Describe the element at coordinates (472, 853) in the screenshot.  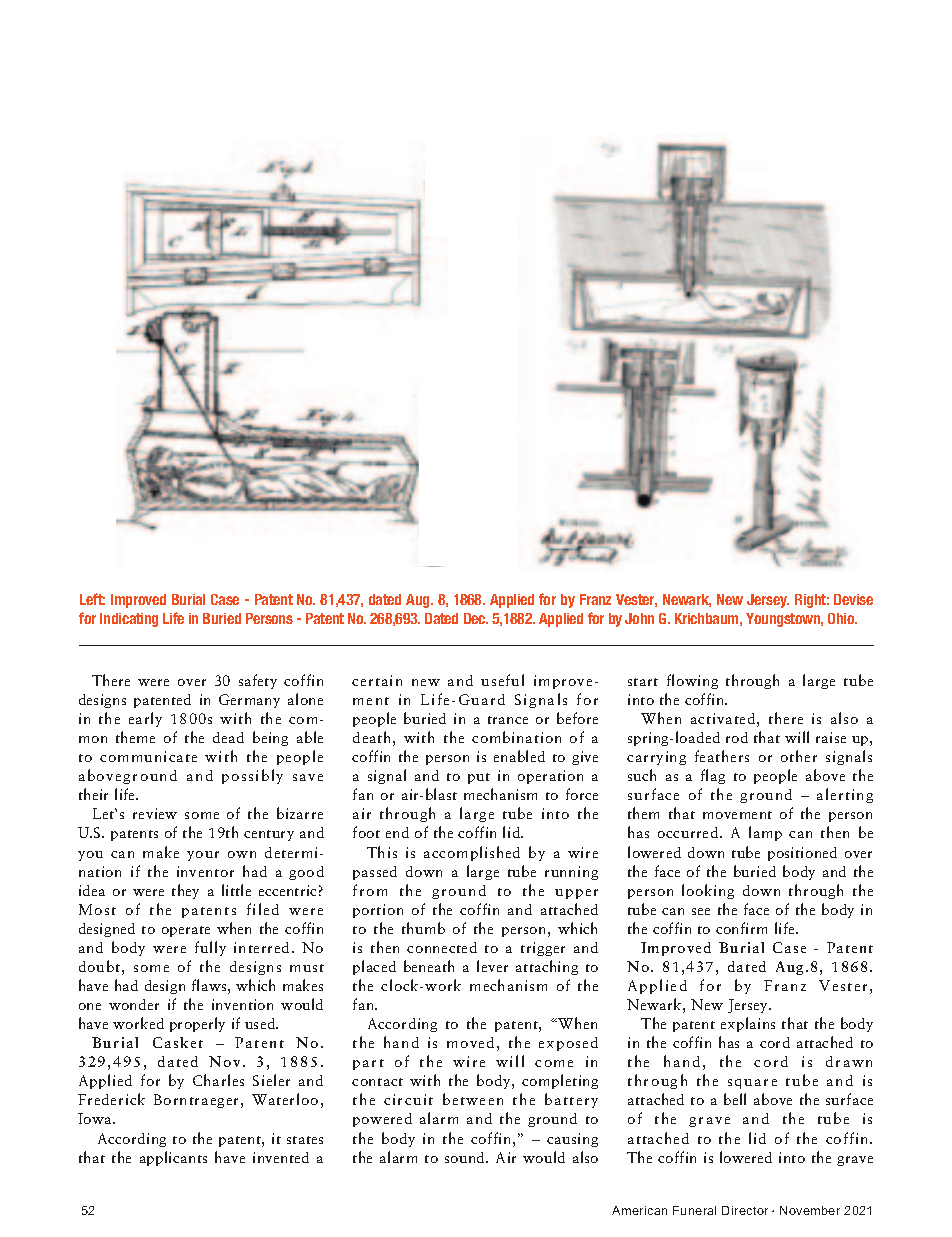
I see `accomplished` at that location.
